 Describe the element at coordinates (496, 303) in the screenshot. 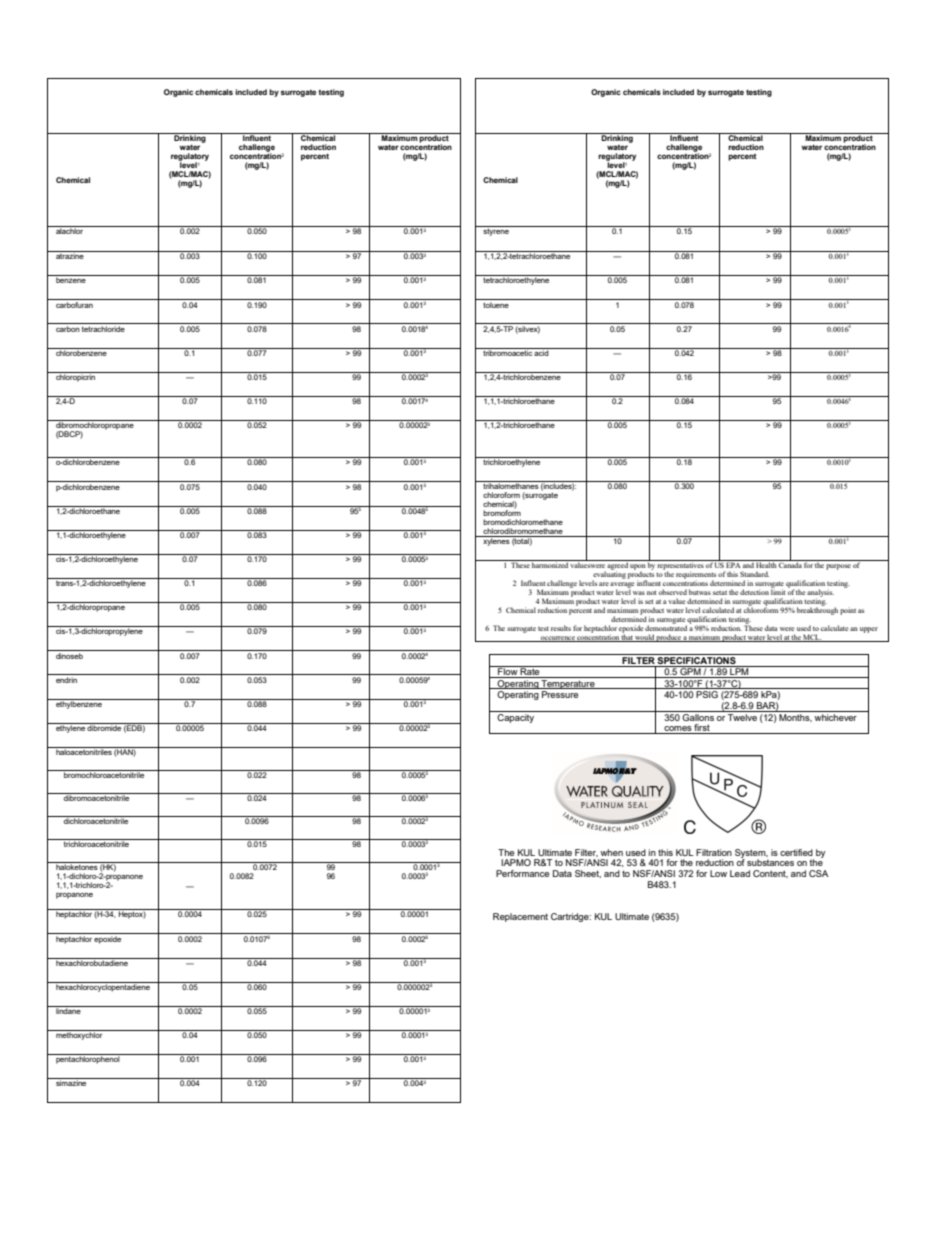

I see `toluene` at that location.
